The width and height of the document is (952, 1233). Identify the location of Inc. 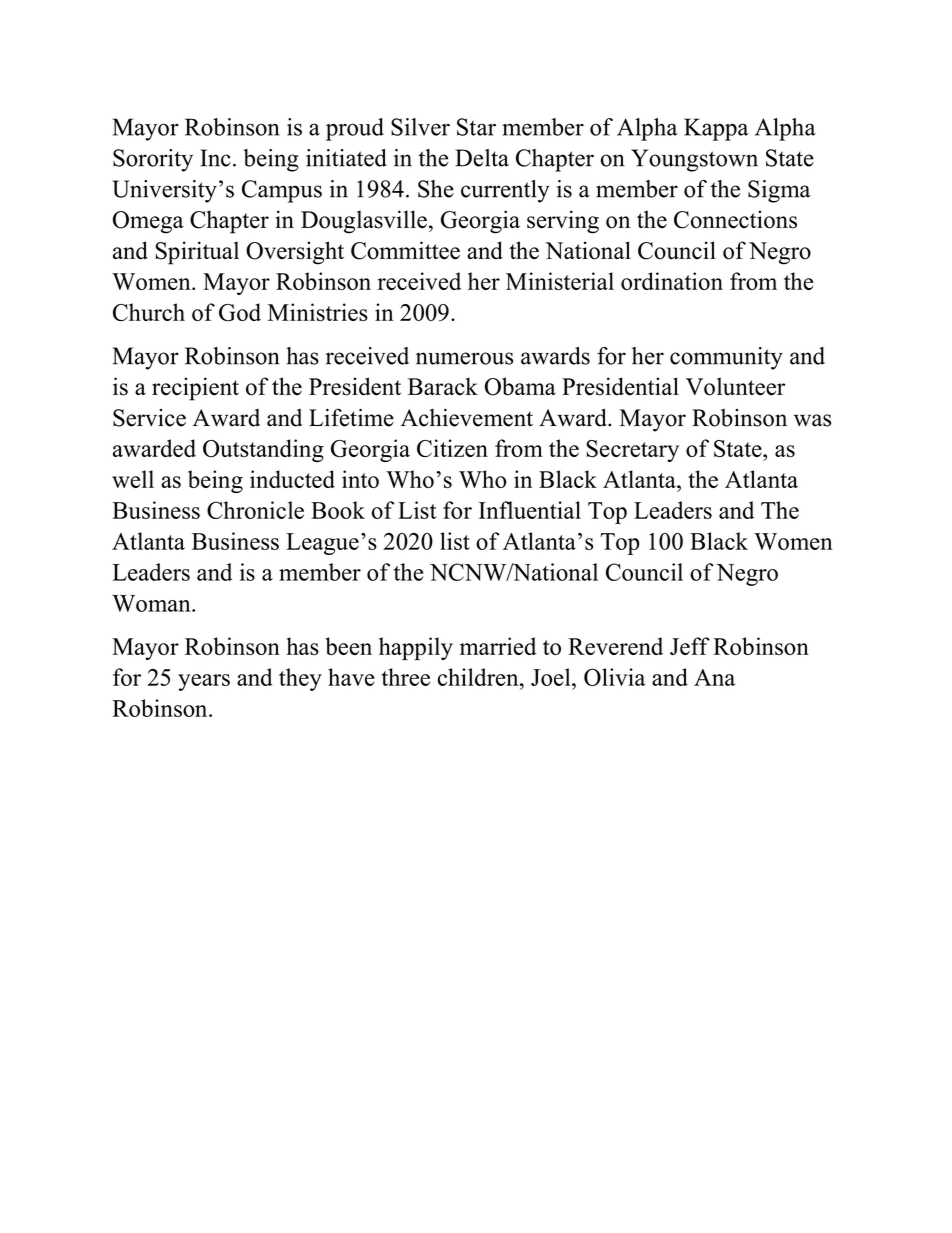
(215, 158).
